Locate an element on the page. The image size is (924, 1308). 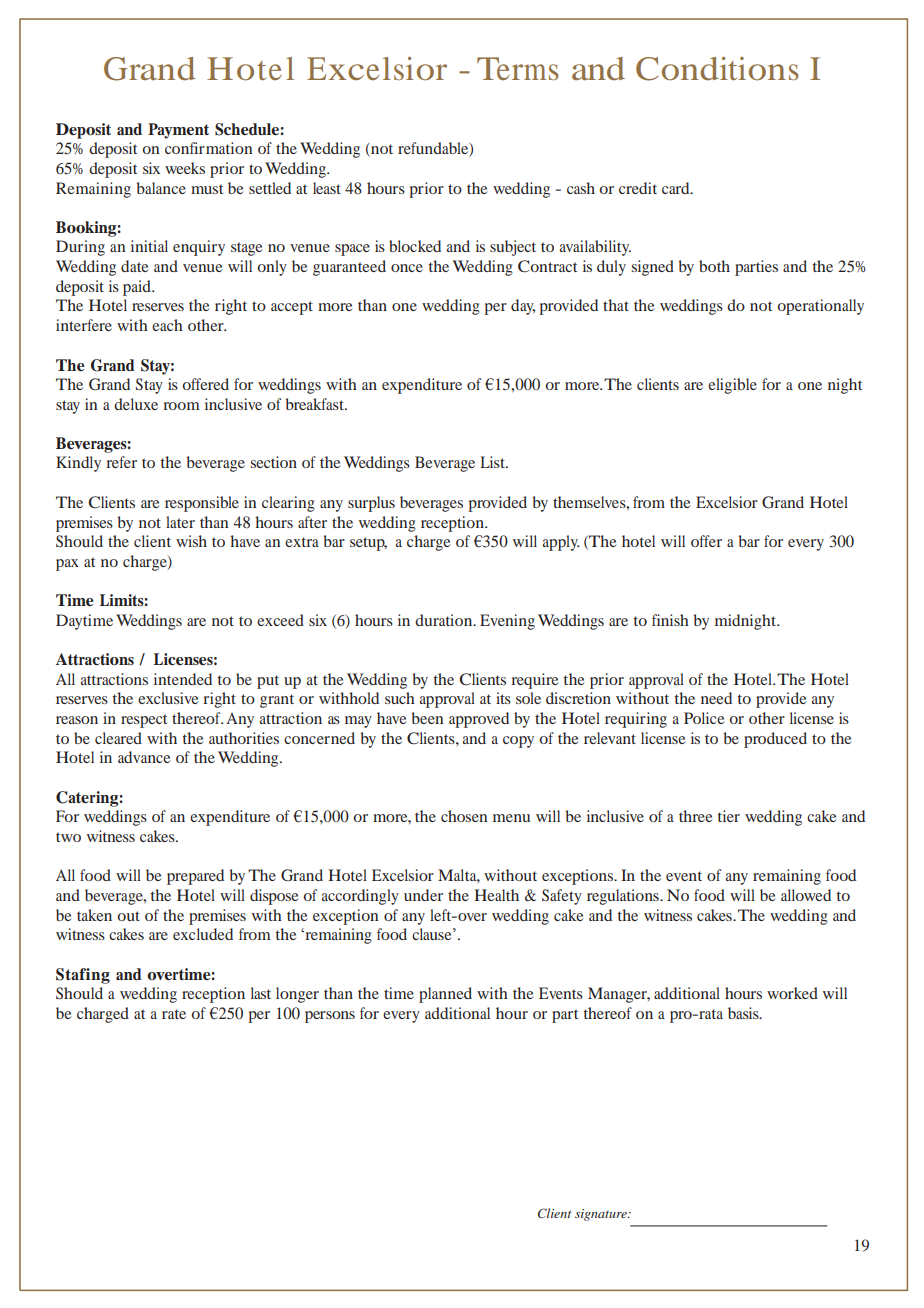
Conditions is located at coordinates (717, 69).
